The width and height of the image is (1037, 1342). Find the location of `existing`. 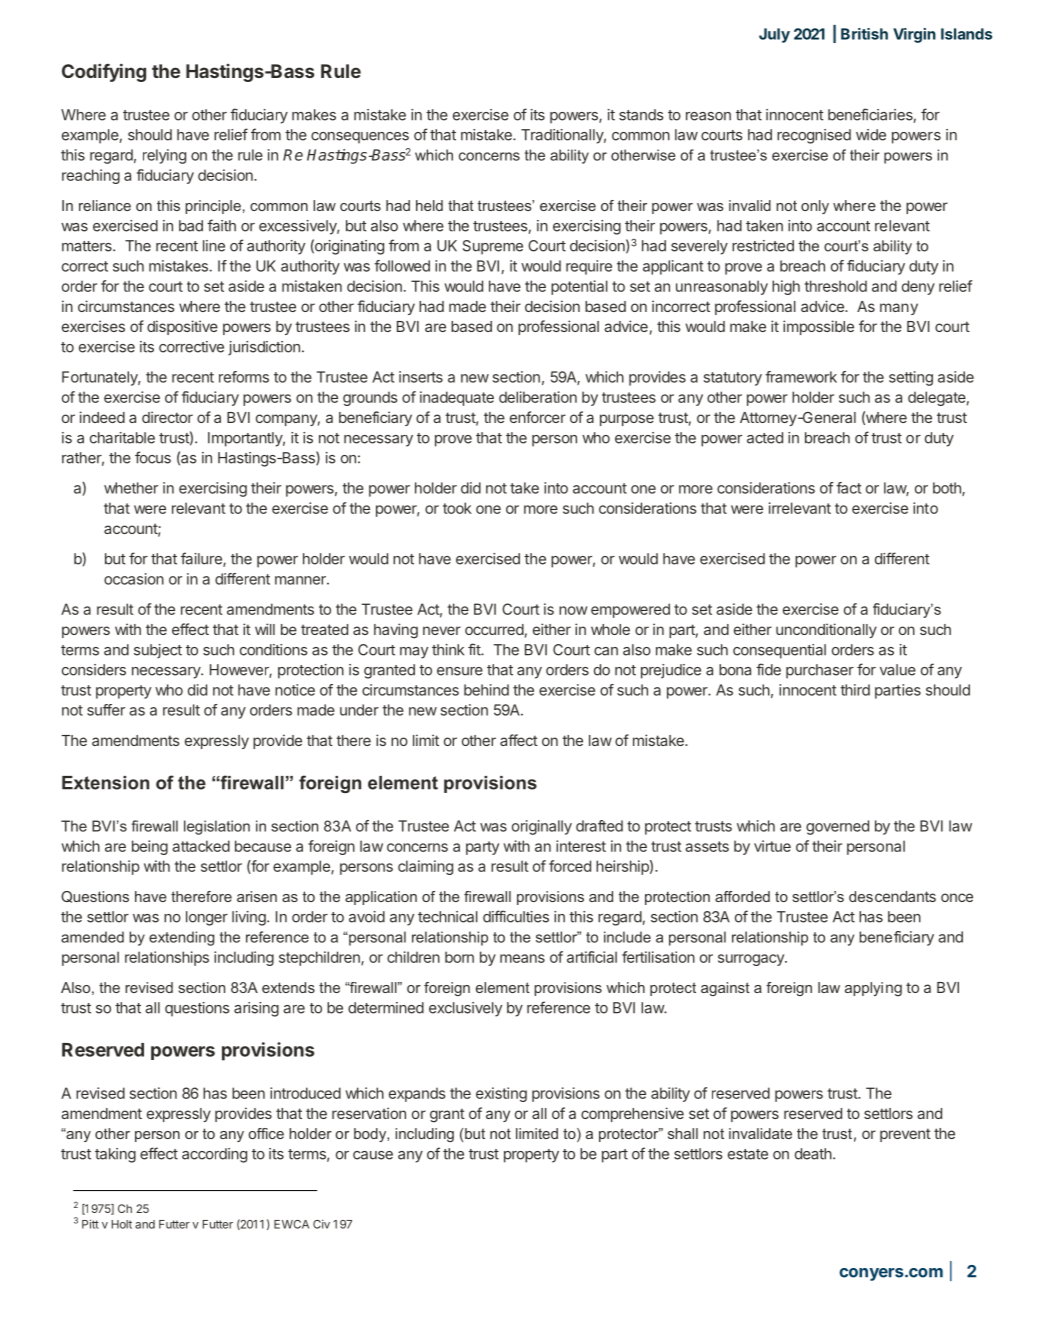

existing is located at coordinates (501, 1094).
